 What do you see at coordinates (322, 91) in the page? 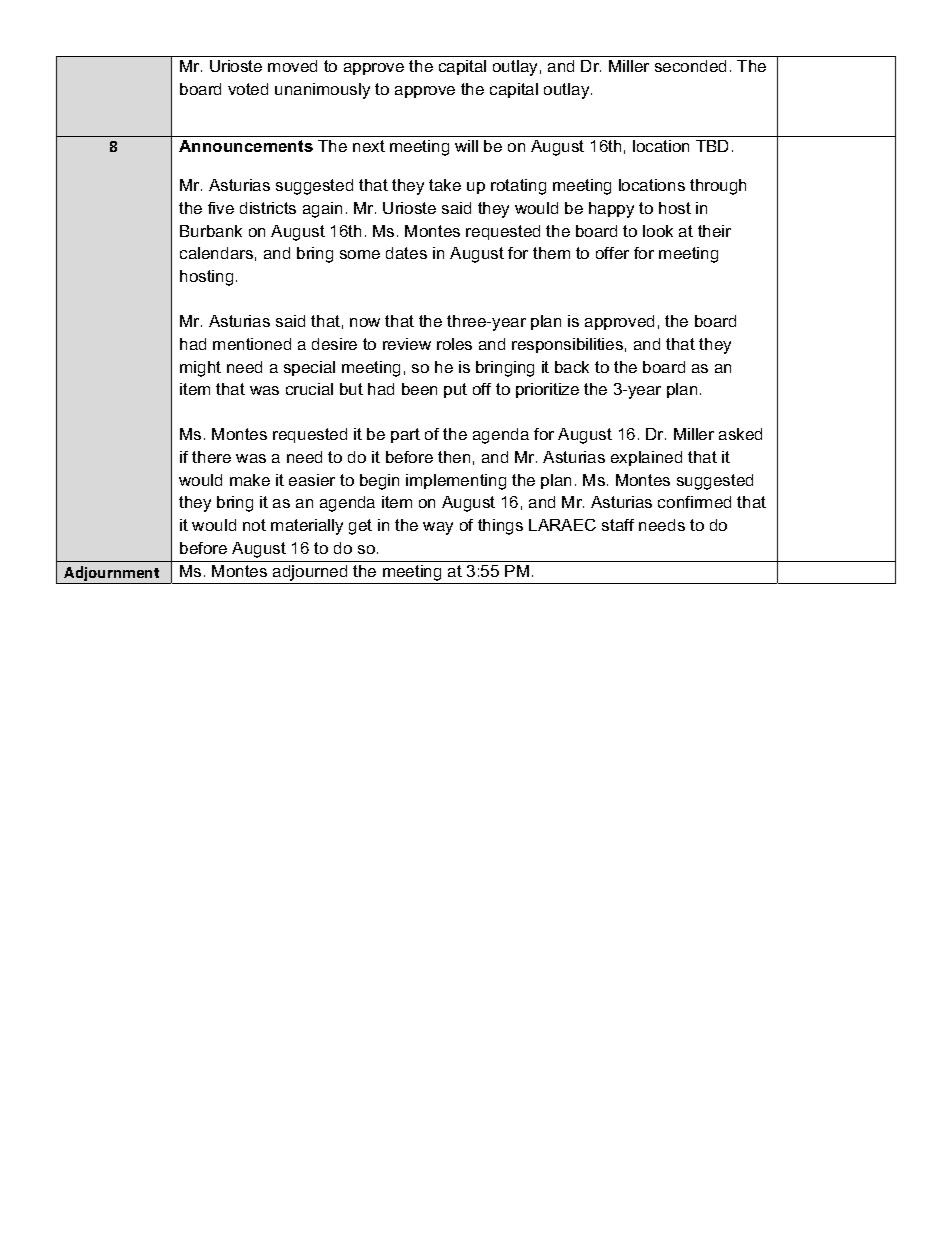
I see `unanimously` at bounding box center [322, 91].
